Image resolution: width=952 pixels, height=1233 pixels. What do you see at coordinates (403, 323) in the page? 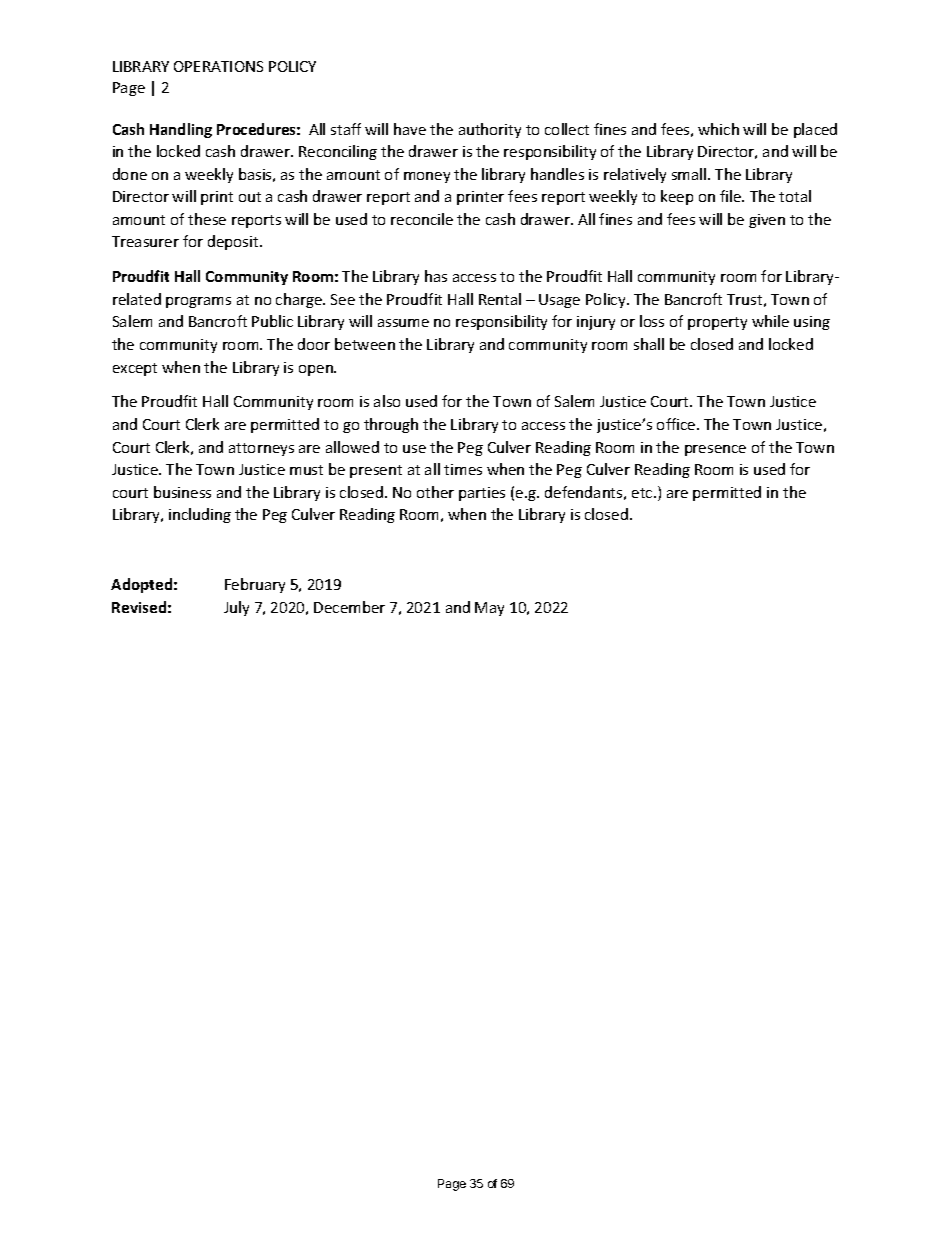
I see `assume` at bounding box center [403, 323].
